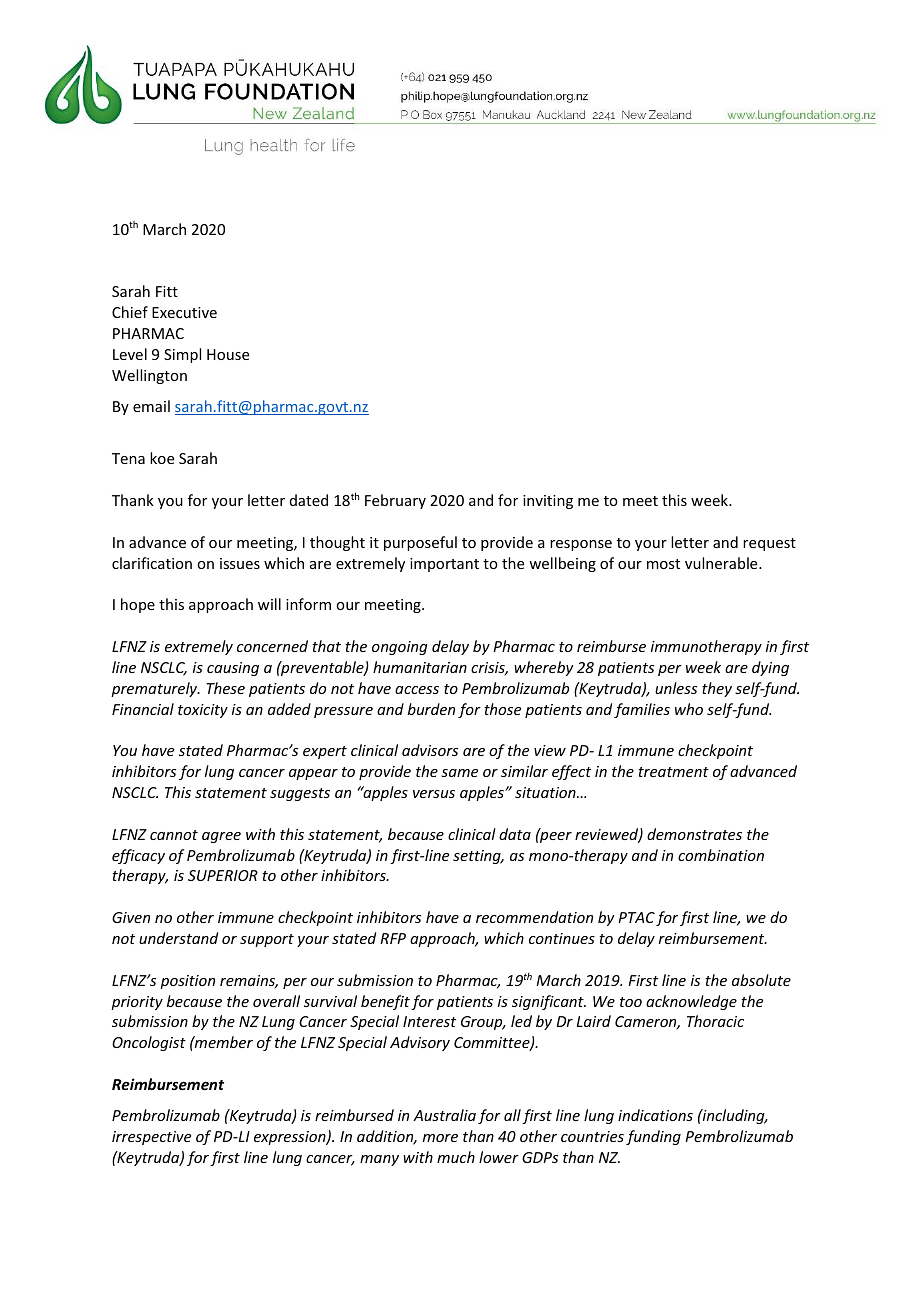  Describe the element at coordinates (548, 502) in the document. I see `inviting` at that location.
